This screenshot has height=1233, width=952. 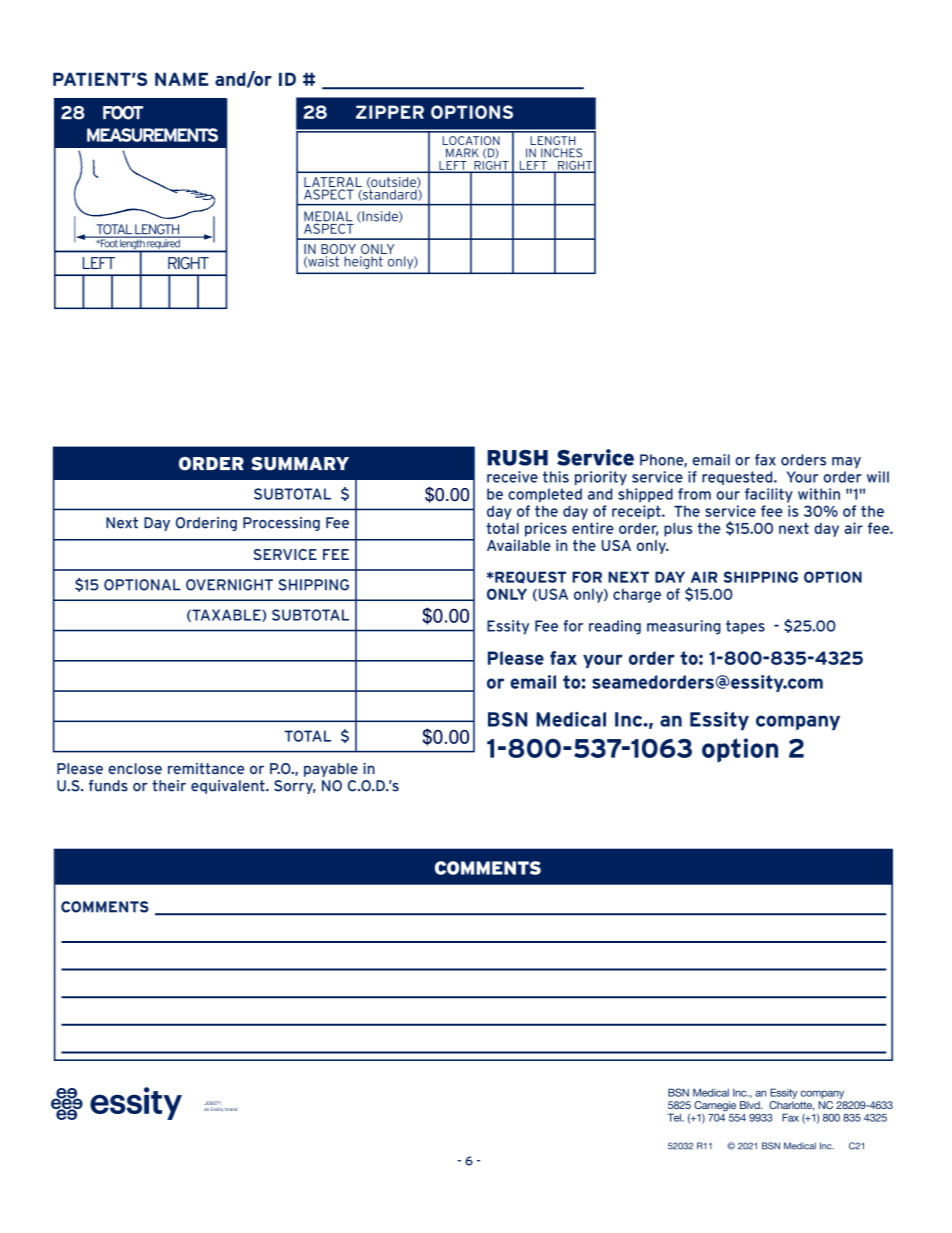 What do you see at coordinates (333, 182) in the screenshot?
I see `LATERAL` at bounding box center [333, 182].
